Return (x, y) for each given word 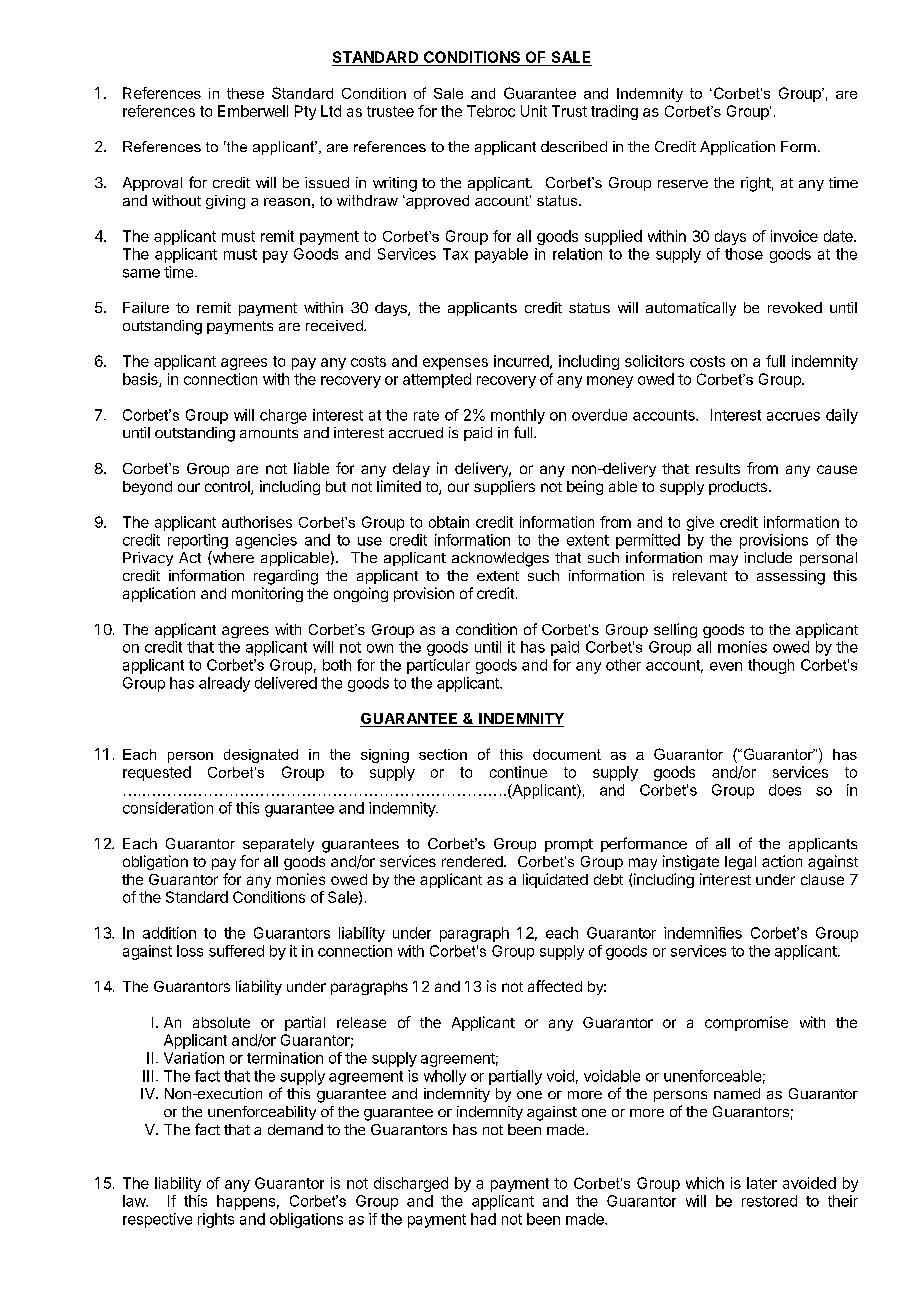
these (245, 93)
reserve (683, 184)
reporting (198, 541)
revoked (795, 307)
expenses (455, 364)
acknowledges (500, 559)
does (785, 790)
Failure (146, 307)
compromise (746, 1023)
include (768, 557)
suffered (236, 951)
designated (261, 756)
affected (555, 986)
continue (518, 772)
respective (157, 1220)
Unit (534, 111)
